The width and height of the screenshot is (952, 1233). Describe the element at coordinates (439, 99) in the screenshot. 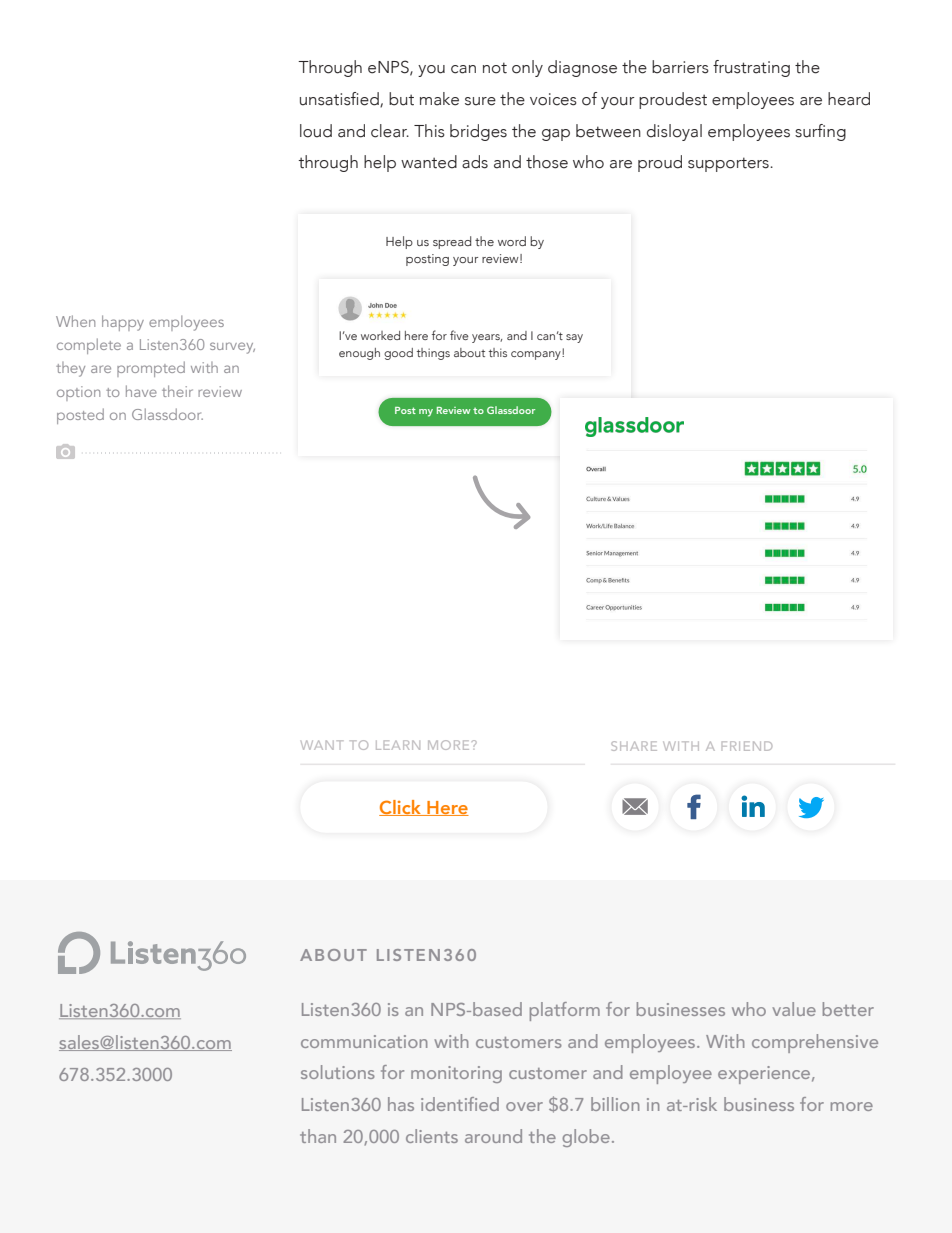

I see `make` at that location.
